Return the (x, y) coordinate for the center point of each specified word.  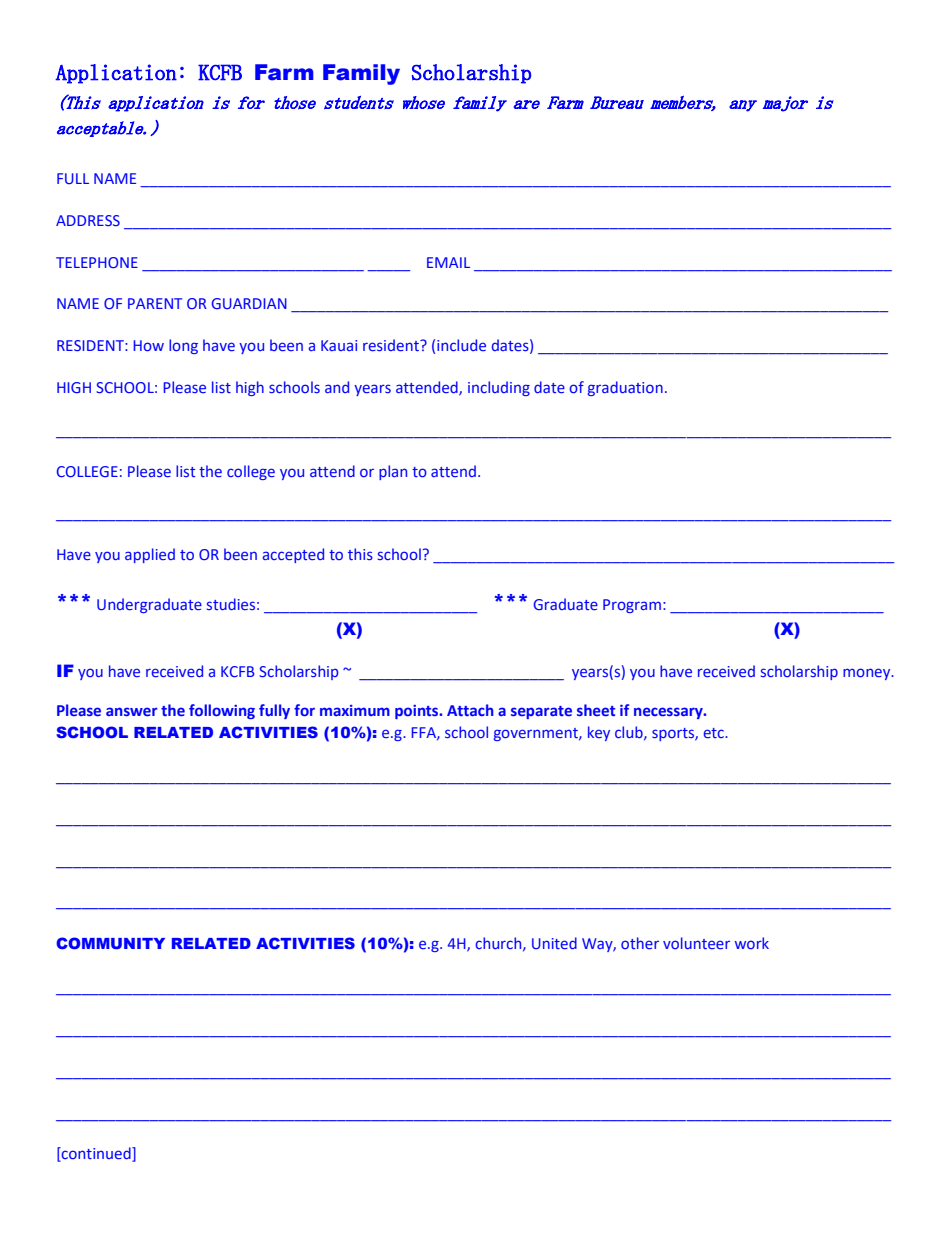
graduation (625, 388)
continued (96, 1154)
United (554, 943)
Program (632, 606)
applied (150, 555)
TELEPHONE (97, 262)
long (183, 346)
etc (715, 733)
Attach (470, 710)
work (752, 943)
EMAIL (448, 262)
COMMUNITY (110, 943)
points (418, 712)
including (499, 388)
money (868, 674)
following (222, 711)
